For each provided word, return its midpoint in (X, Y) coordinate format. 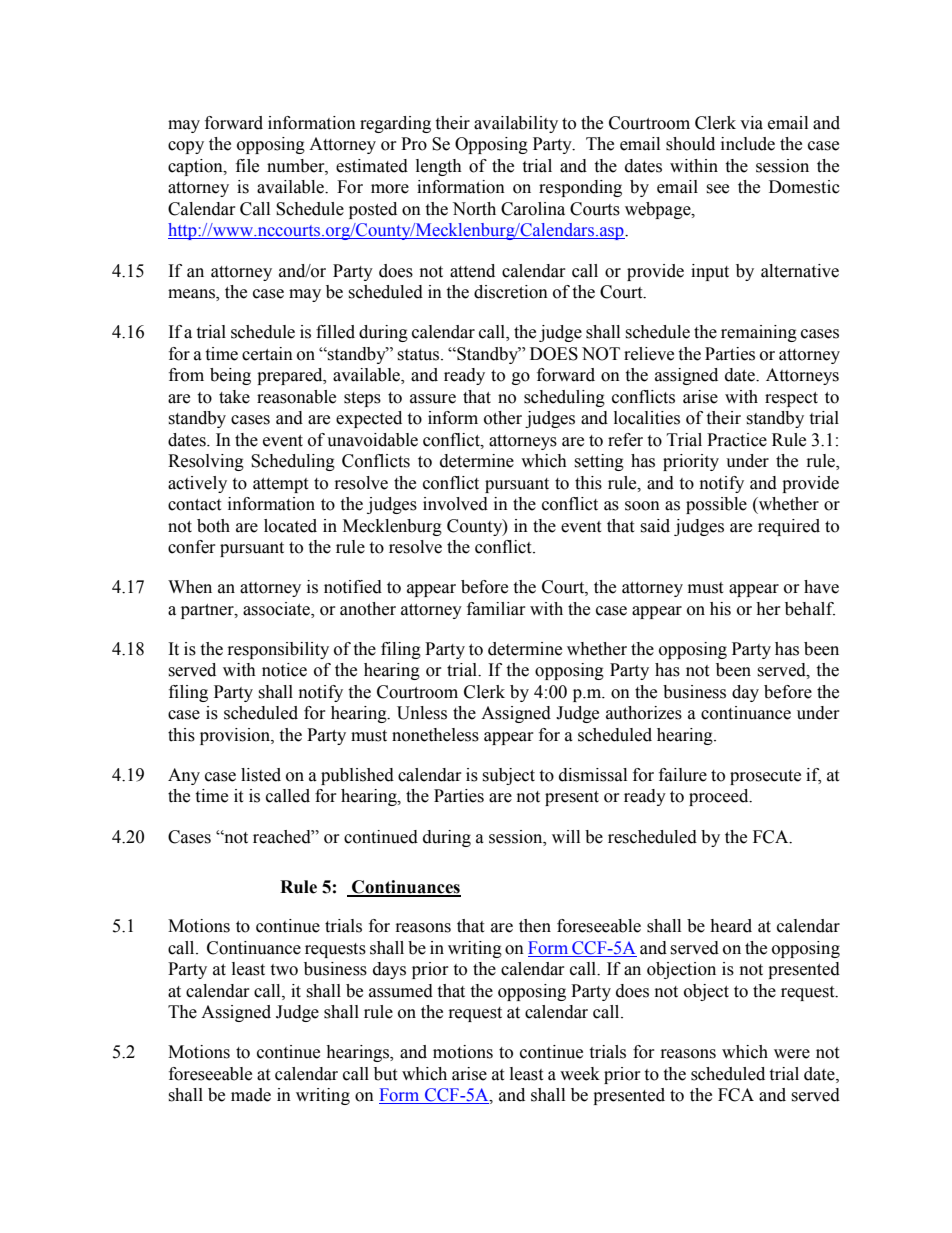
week (580, 1074)
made (251, 1095)
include (748, 144)
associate (277, 609)
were (792, 1054)
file (247, 166)
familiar (496, 609)
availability (516, 124)
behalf (810, 609)
